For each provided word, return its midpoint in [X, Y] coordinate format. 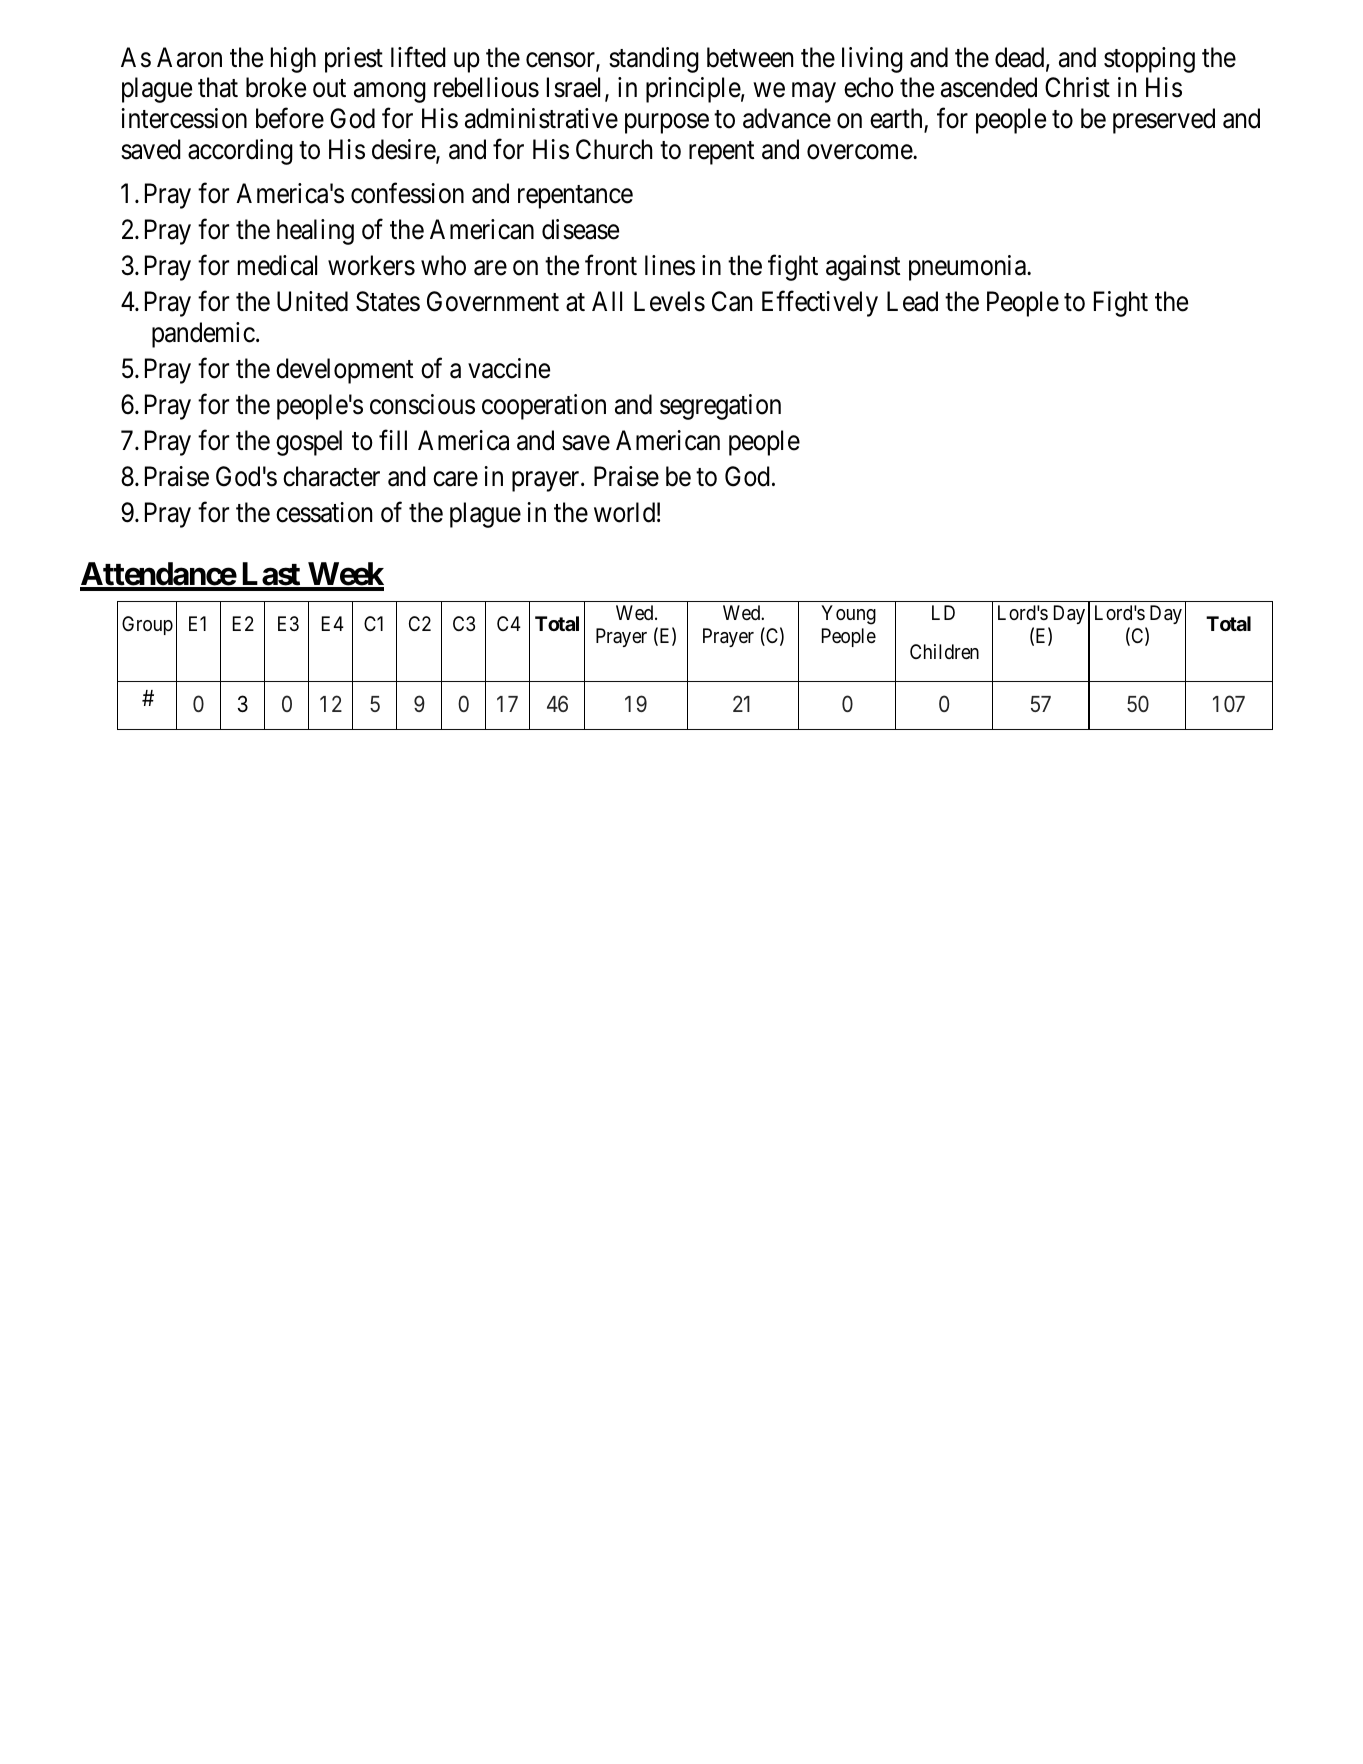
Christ [1077, 87]
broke [276, 87]
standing [654, 60]
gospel [309, 443]
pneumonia [969, 268]
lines [670, 265]
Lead [912, 301]
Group [147, 625]
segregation [720, 407]
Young [848, 615]
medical [277, 265]
